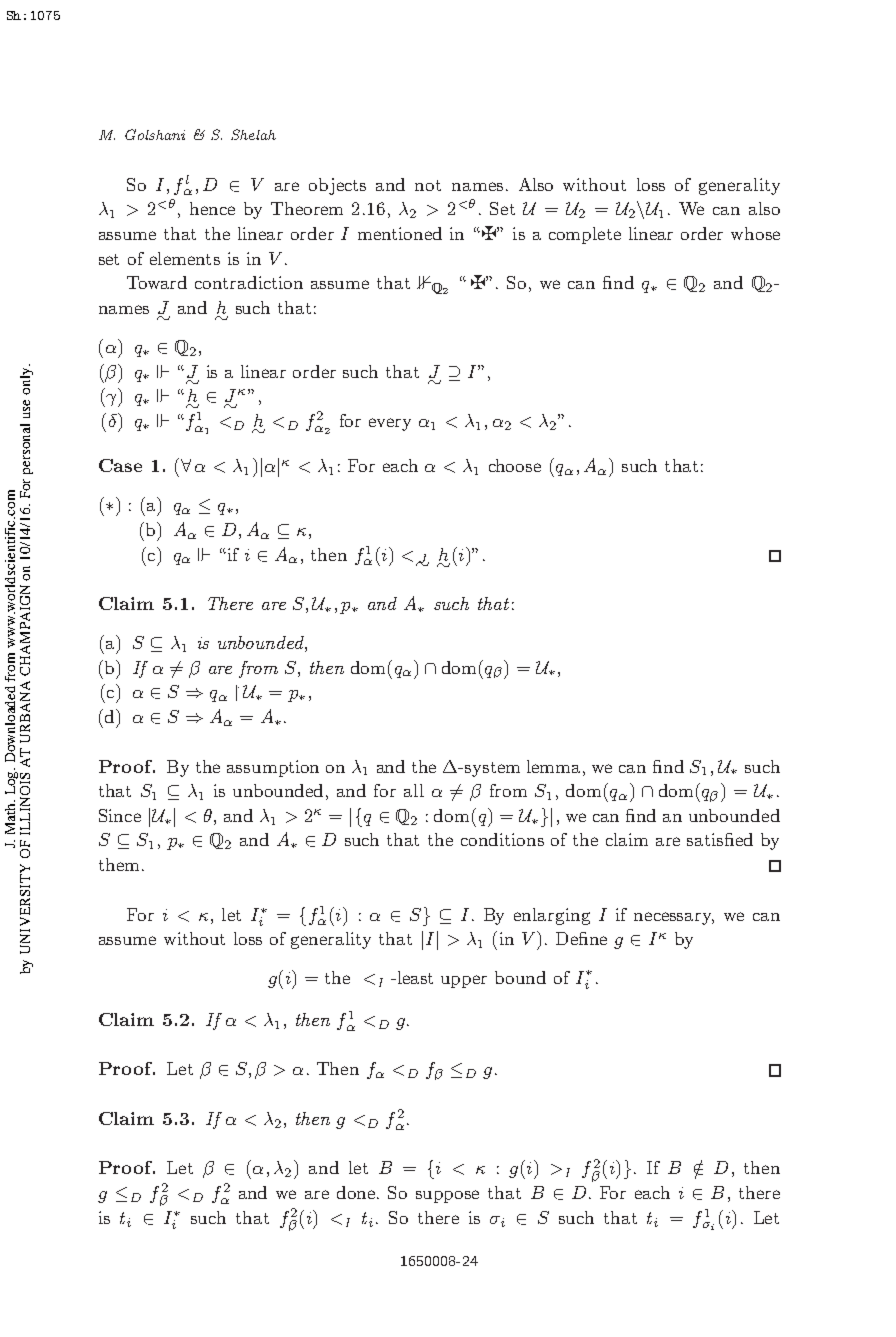  I want to click on enlarging, so click(552, 916).
